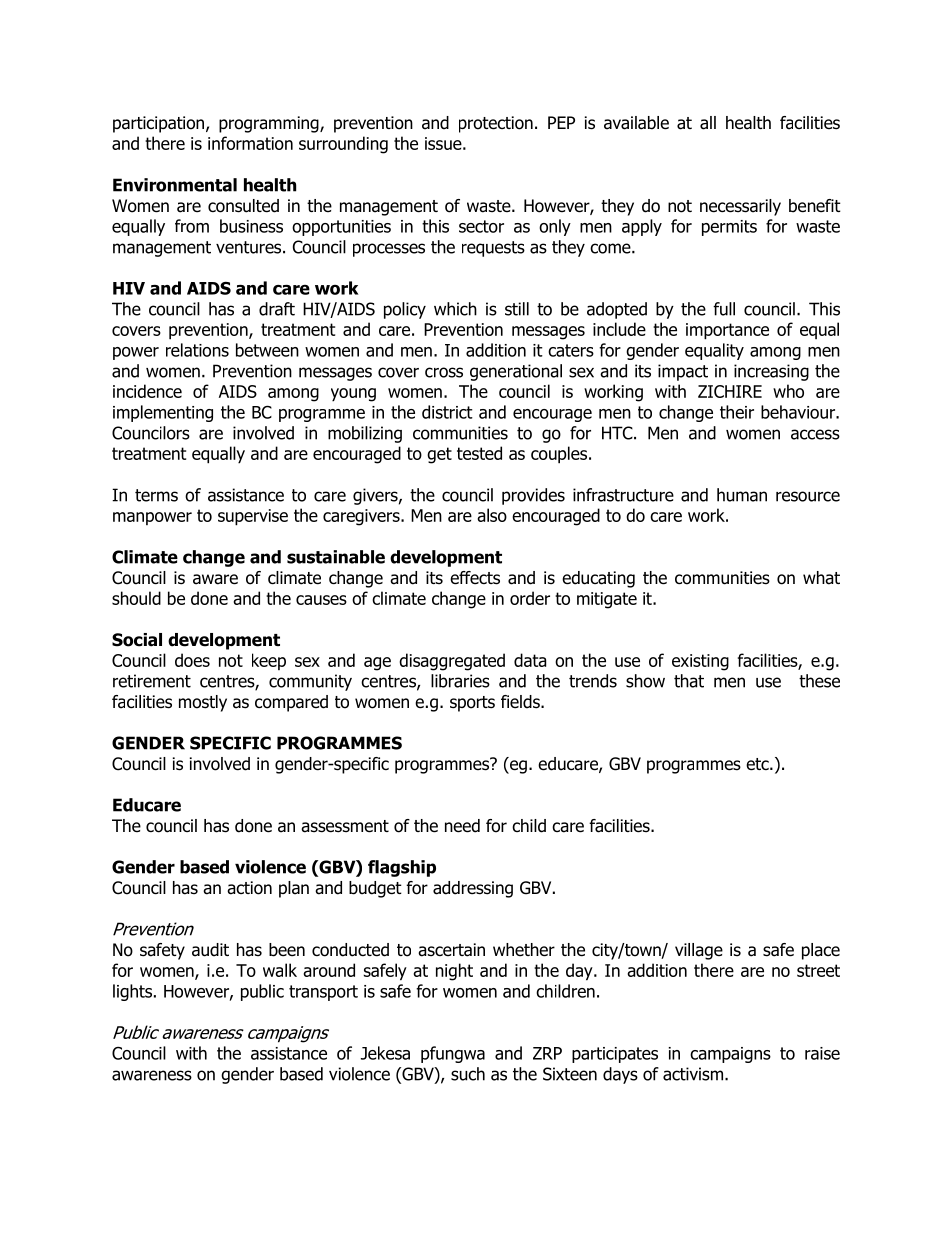 The width and height of the document is (952, 1233). What do you see at coordinates (250, 143) in the document?
I see `information` at bounding box center [250, 143].
